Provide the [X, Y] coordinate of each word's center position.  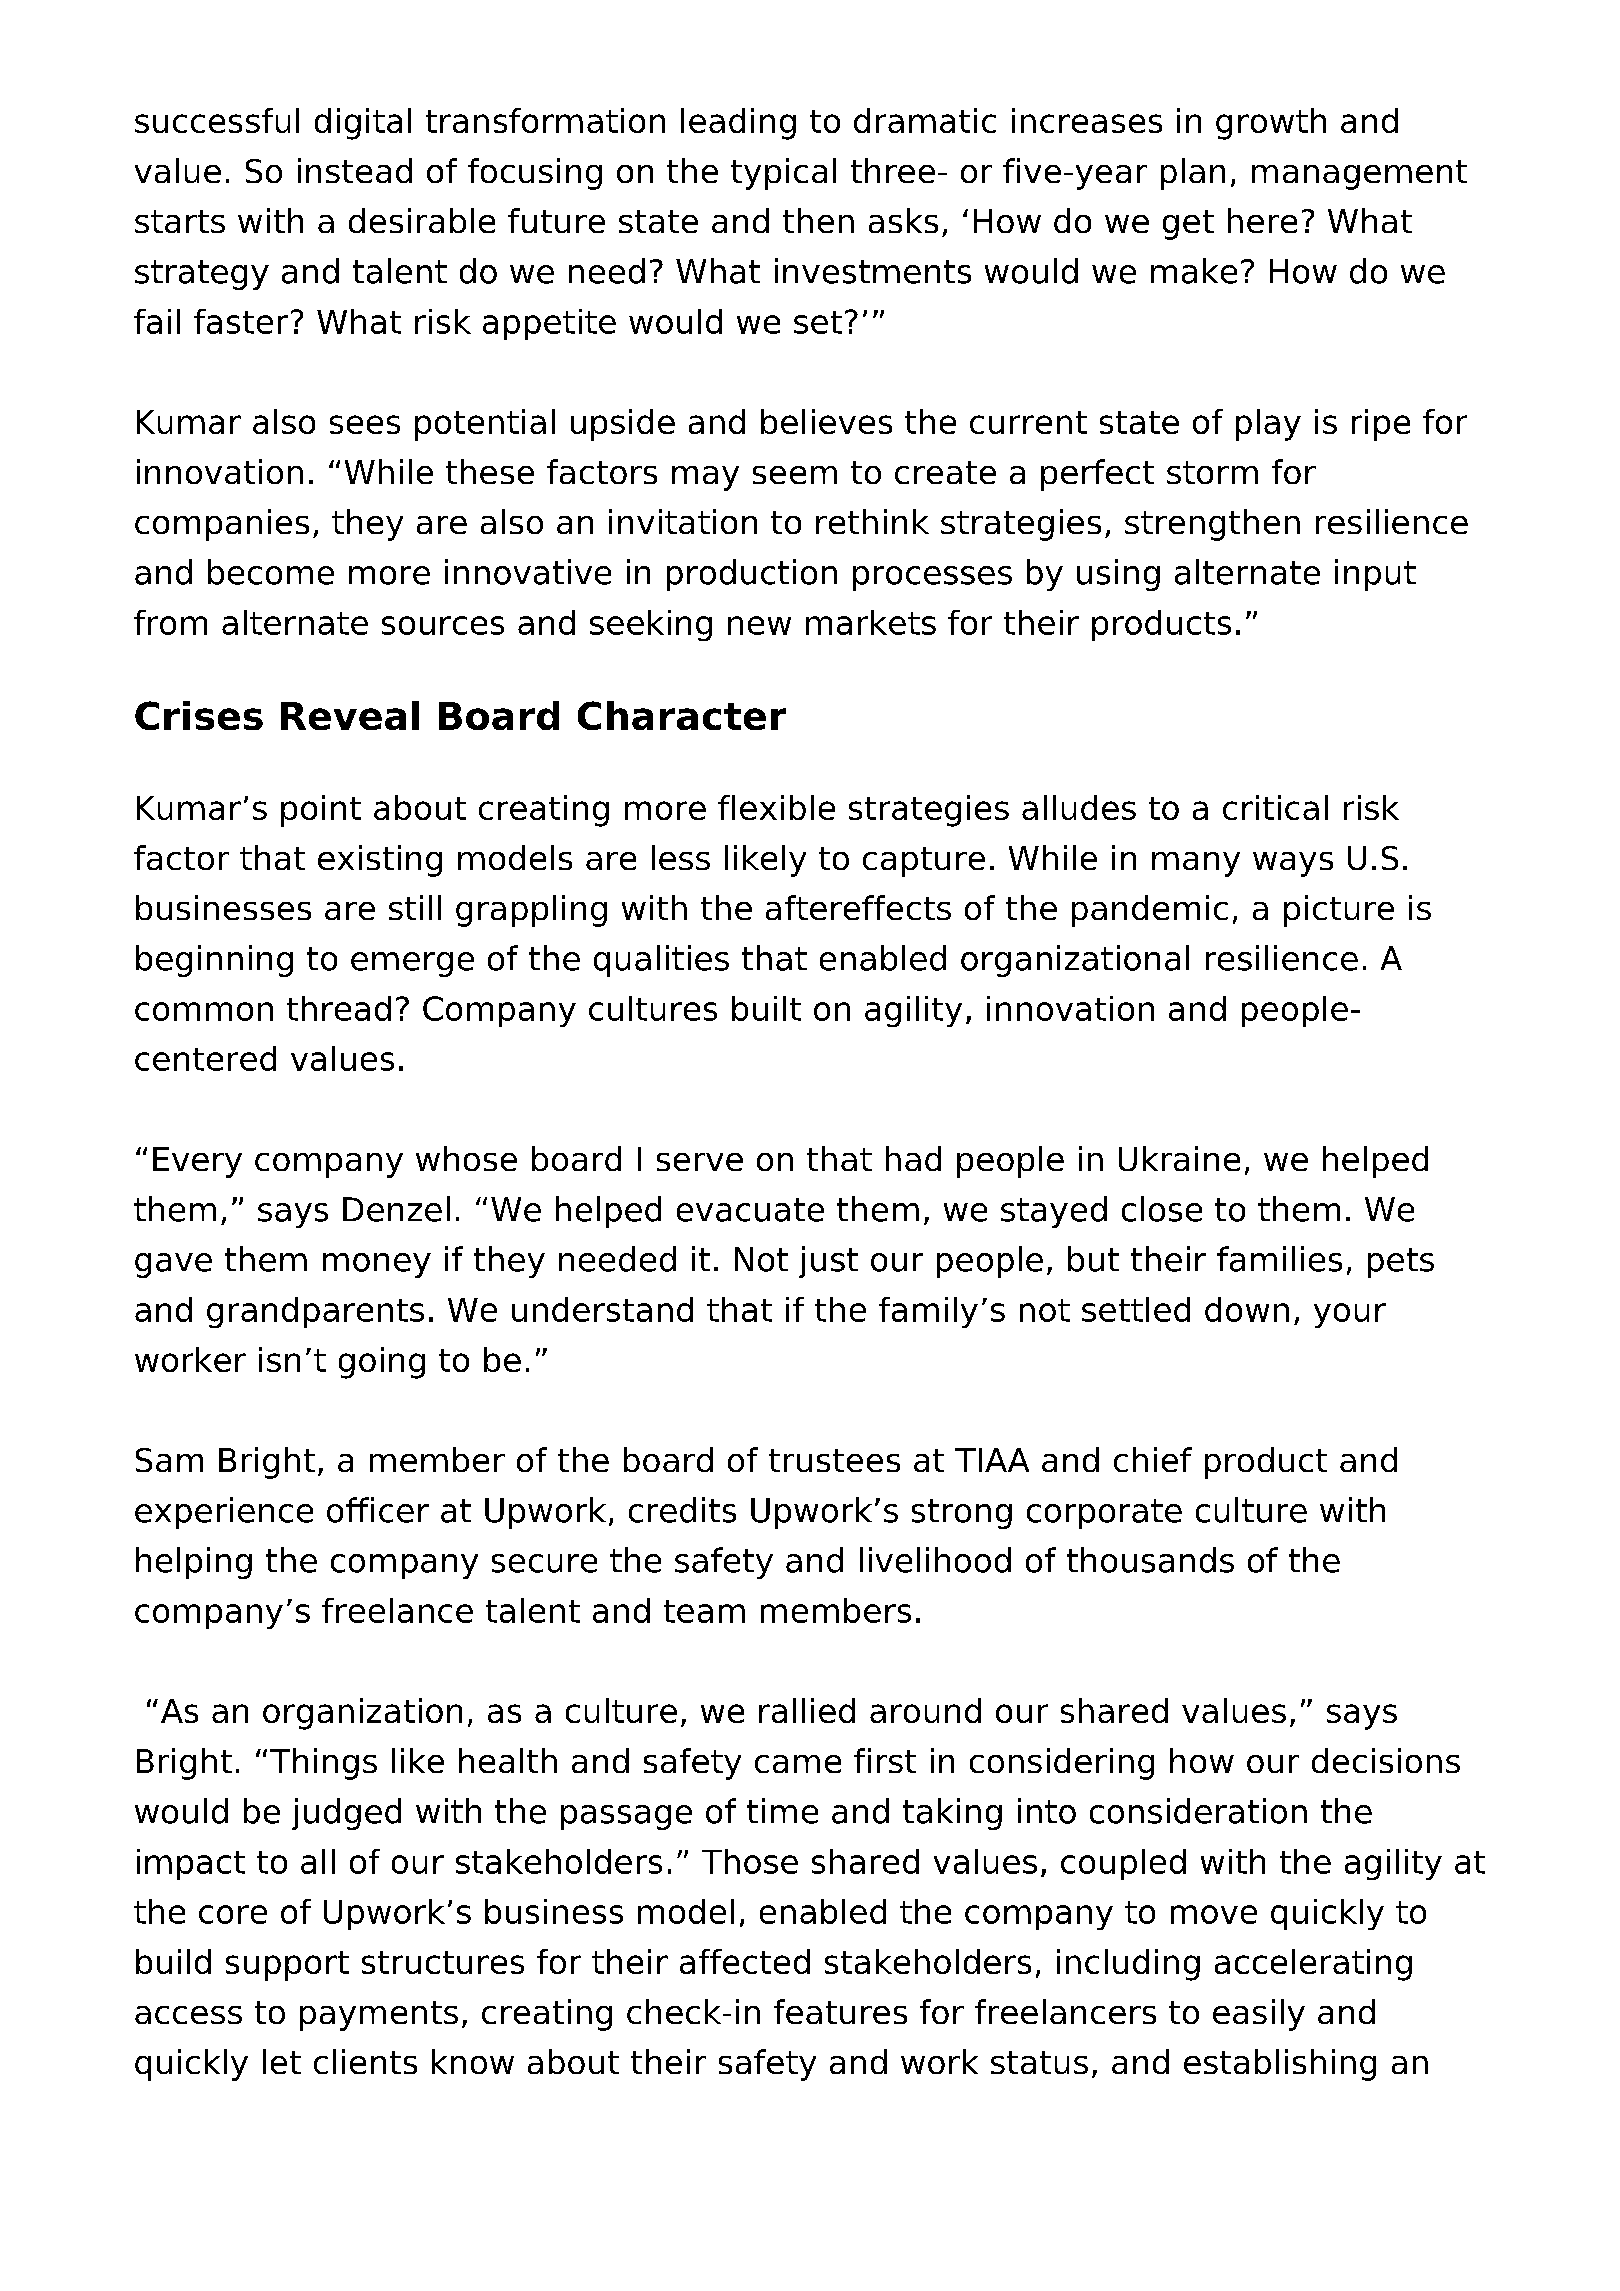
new [759, 625]
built [766, 1008]
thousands [1150, 1560]
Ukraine [1179, 1158]
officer [378, 1510]
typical [783, 174]
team [704, 1611]
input [1375, 575]
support [287, 1966]
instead [355, 170]
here [1262, 220]
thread [339, 1008]
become [271, 572]
